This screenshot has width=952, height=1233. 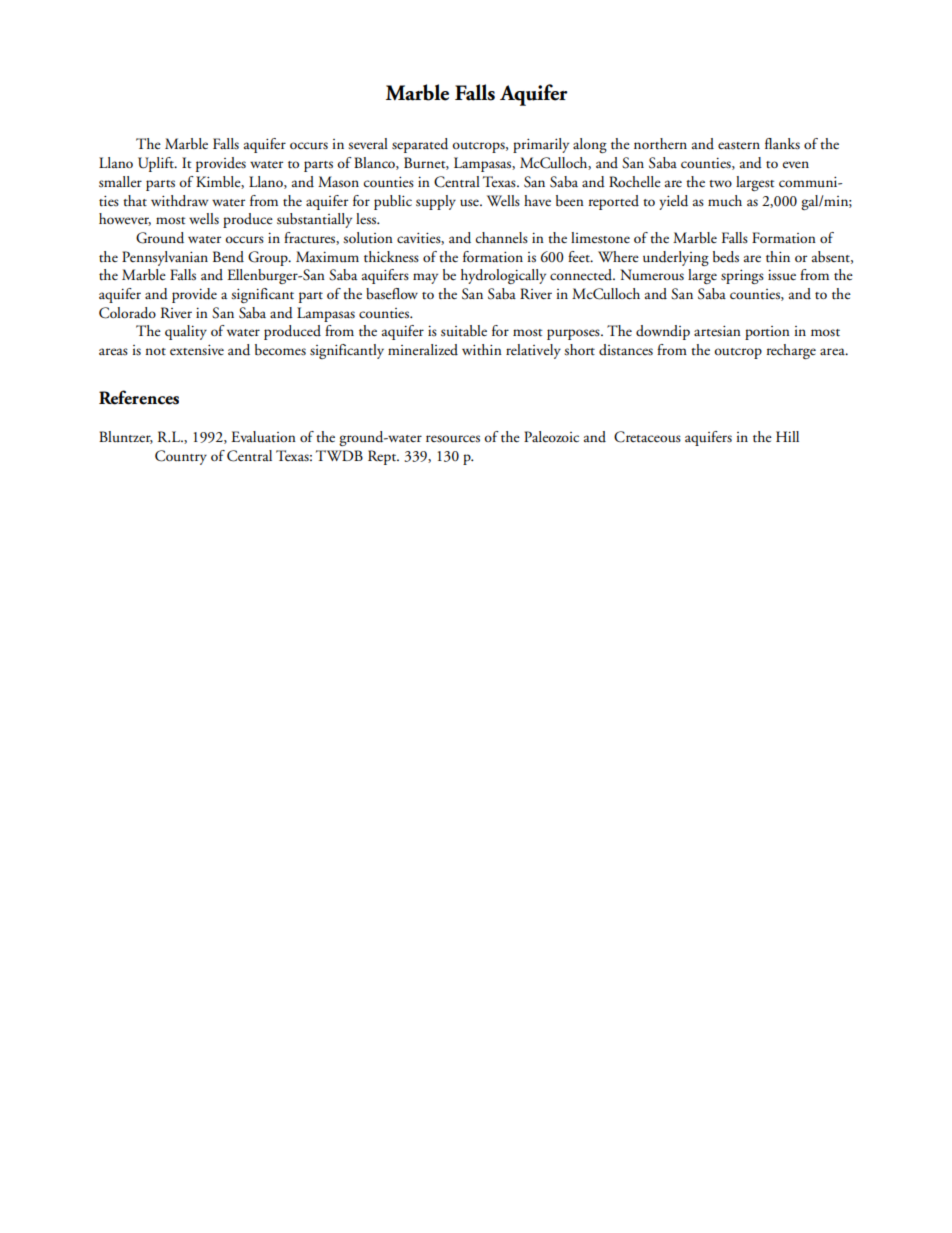 I want to click on resources, so click(x=453, y=439).
